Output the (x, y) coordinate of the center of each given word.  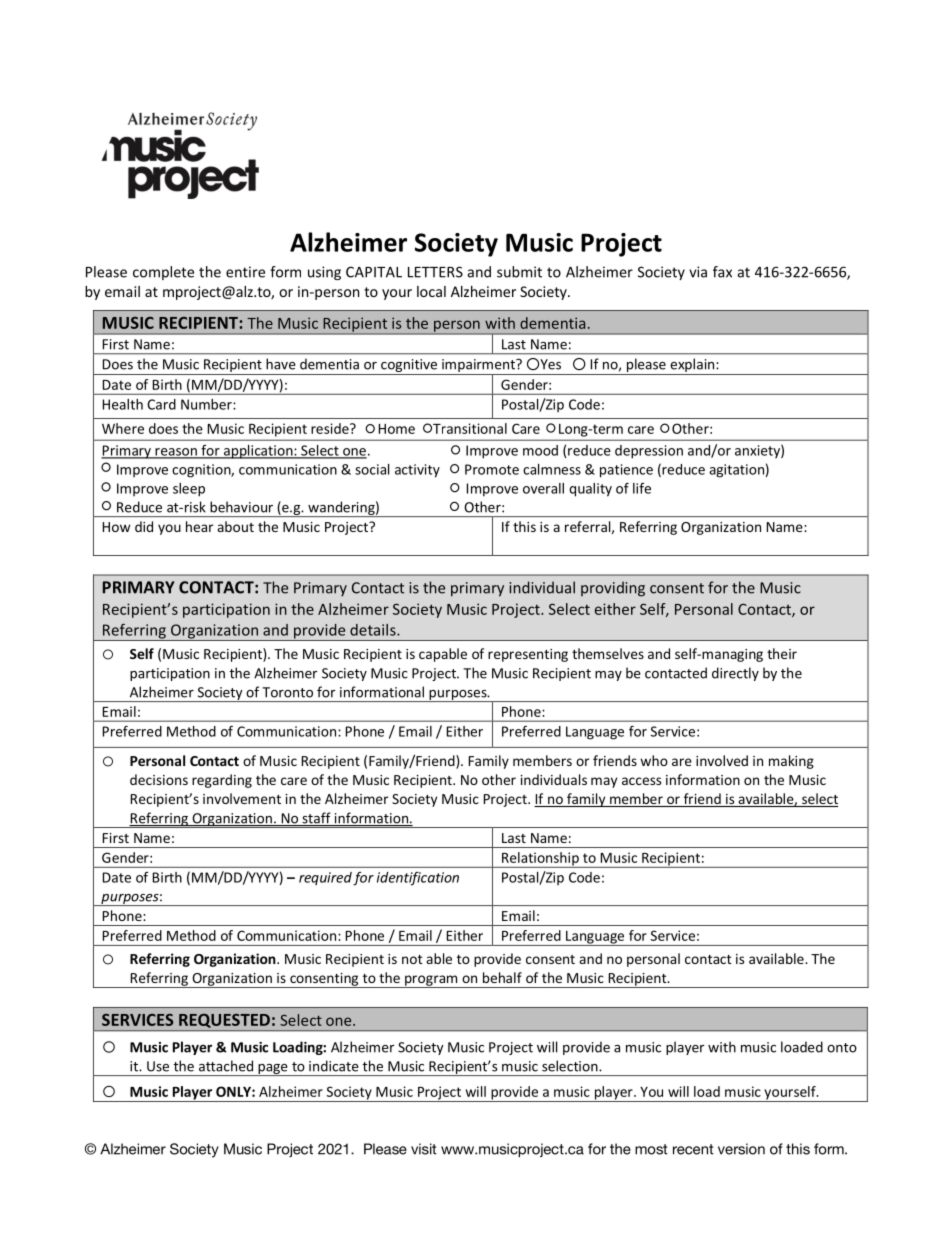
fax (722, 272)
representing (528, 655)
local (431, 291)
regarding (222, 781)
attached (226, 1066)
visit (424, 1149)
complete (163, 273)
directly (735, 674)
